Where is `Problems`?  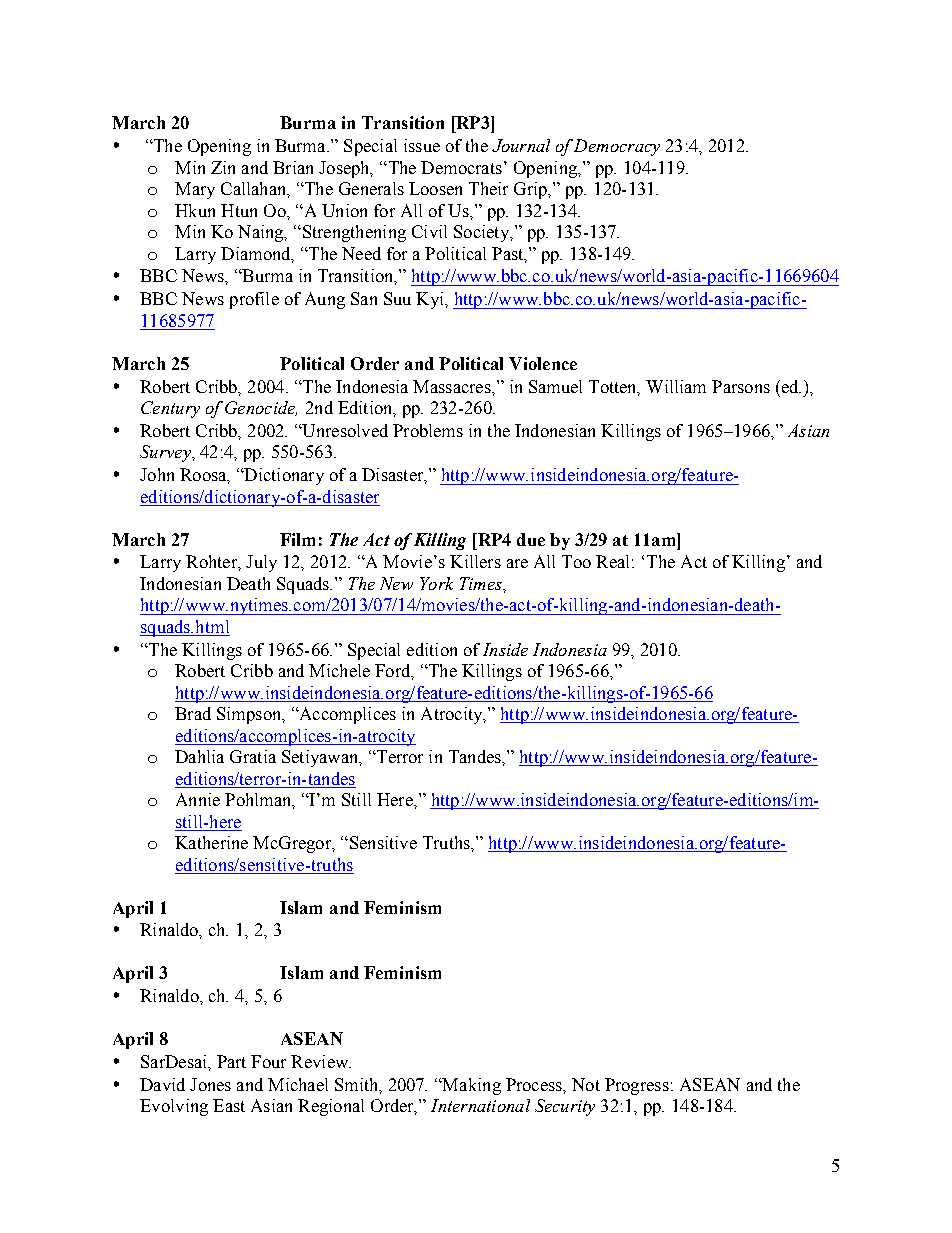
Problems is located at coordinates (428, 430).
